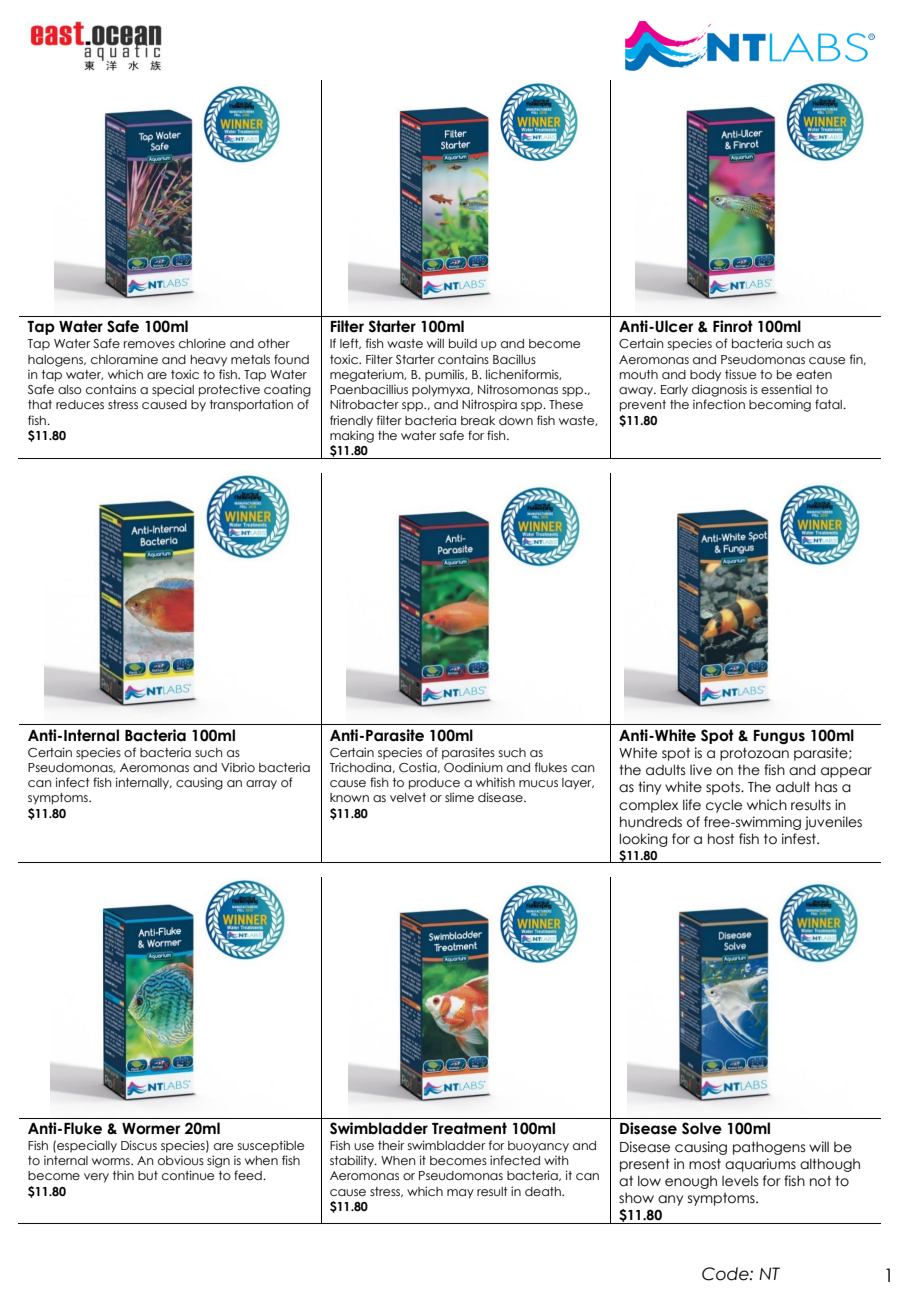 The width and height of the screenshot is (924, 1307). What do you see at coordinates (124, 359) in the screenshot?
I see `chloramine` at bounding box center [124, 359].
